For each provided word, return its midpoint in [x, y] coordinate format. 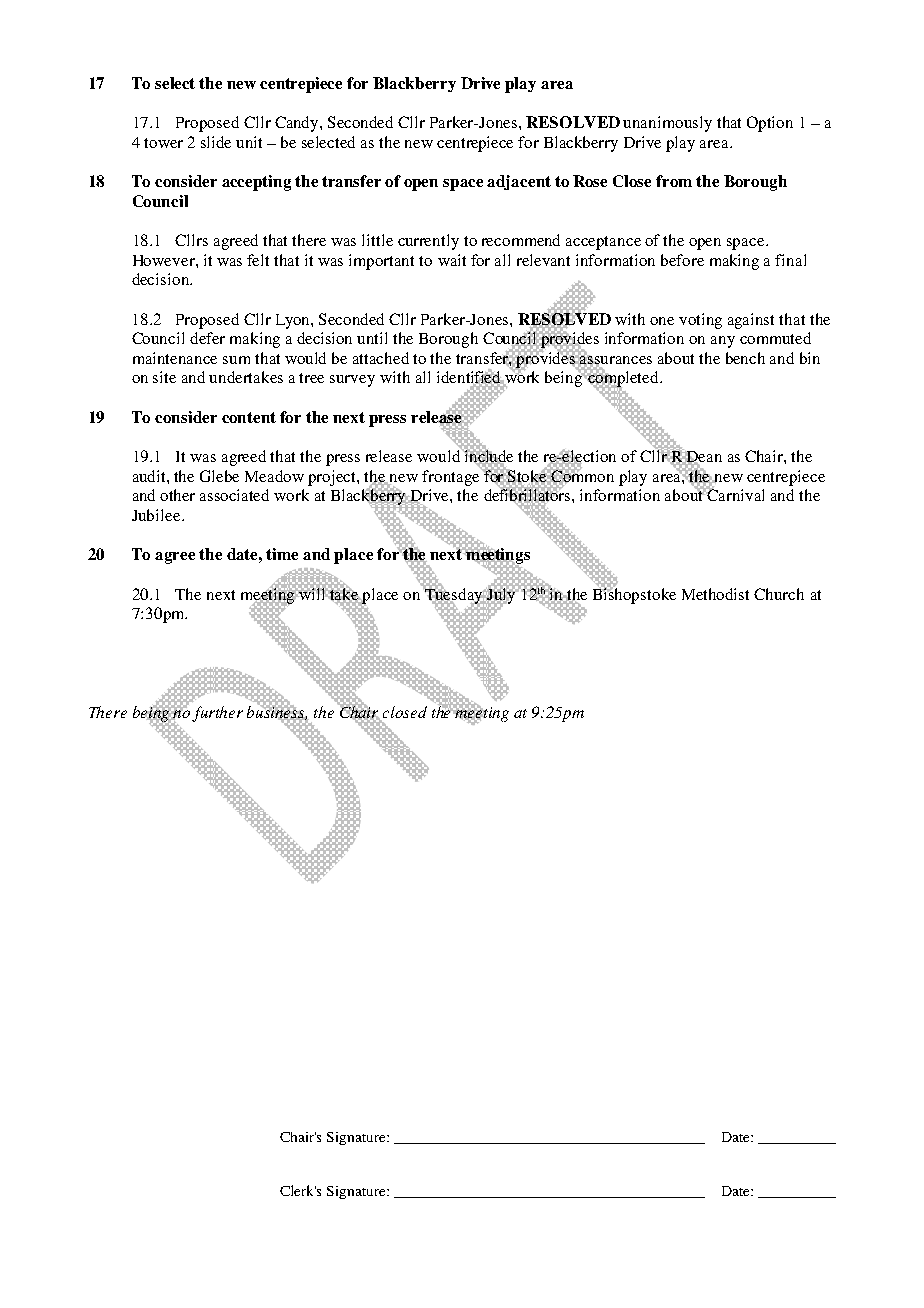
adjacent [519, 182]
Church [779, 594]
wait [452, 260]
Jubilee [157, 515]
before [682, 260]
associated [234, 495]
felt [258, 260]
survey [352, 381]
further [217, 714]
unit [249, 142]
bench [745, 358]
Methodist [715, 594]
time [282, 554]
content [249, 417]
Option [770, 124]
